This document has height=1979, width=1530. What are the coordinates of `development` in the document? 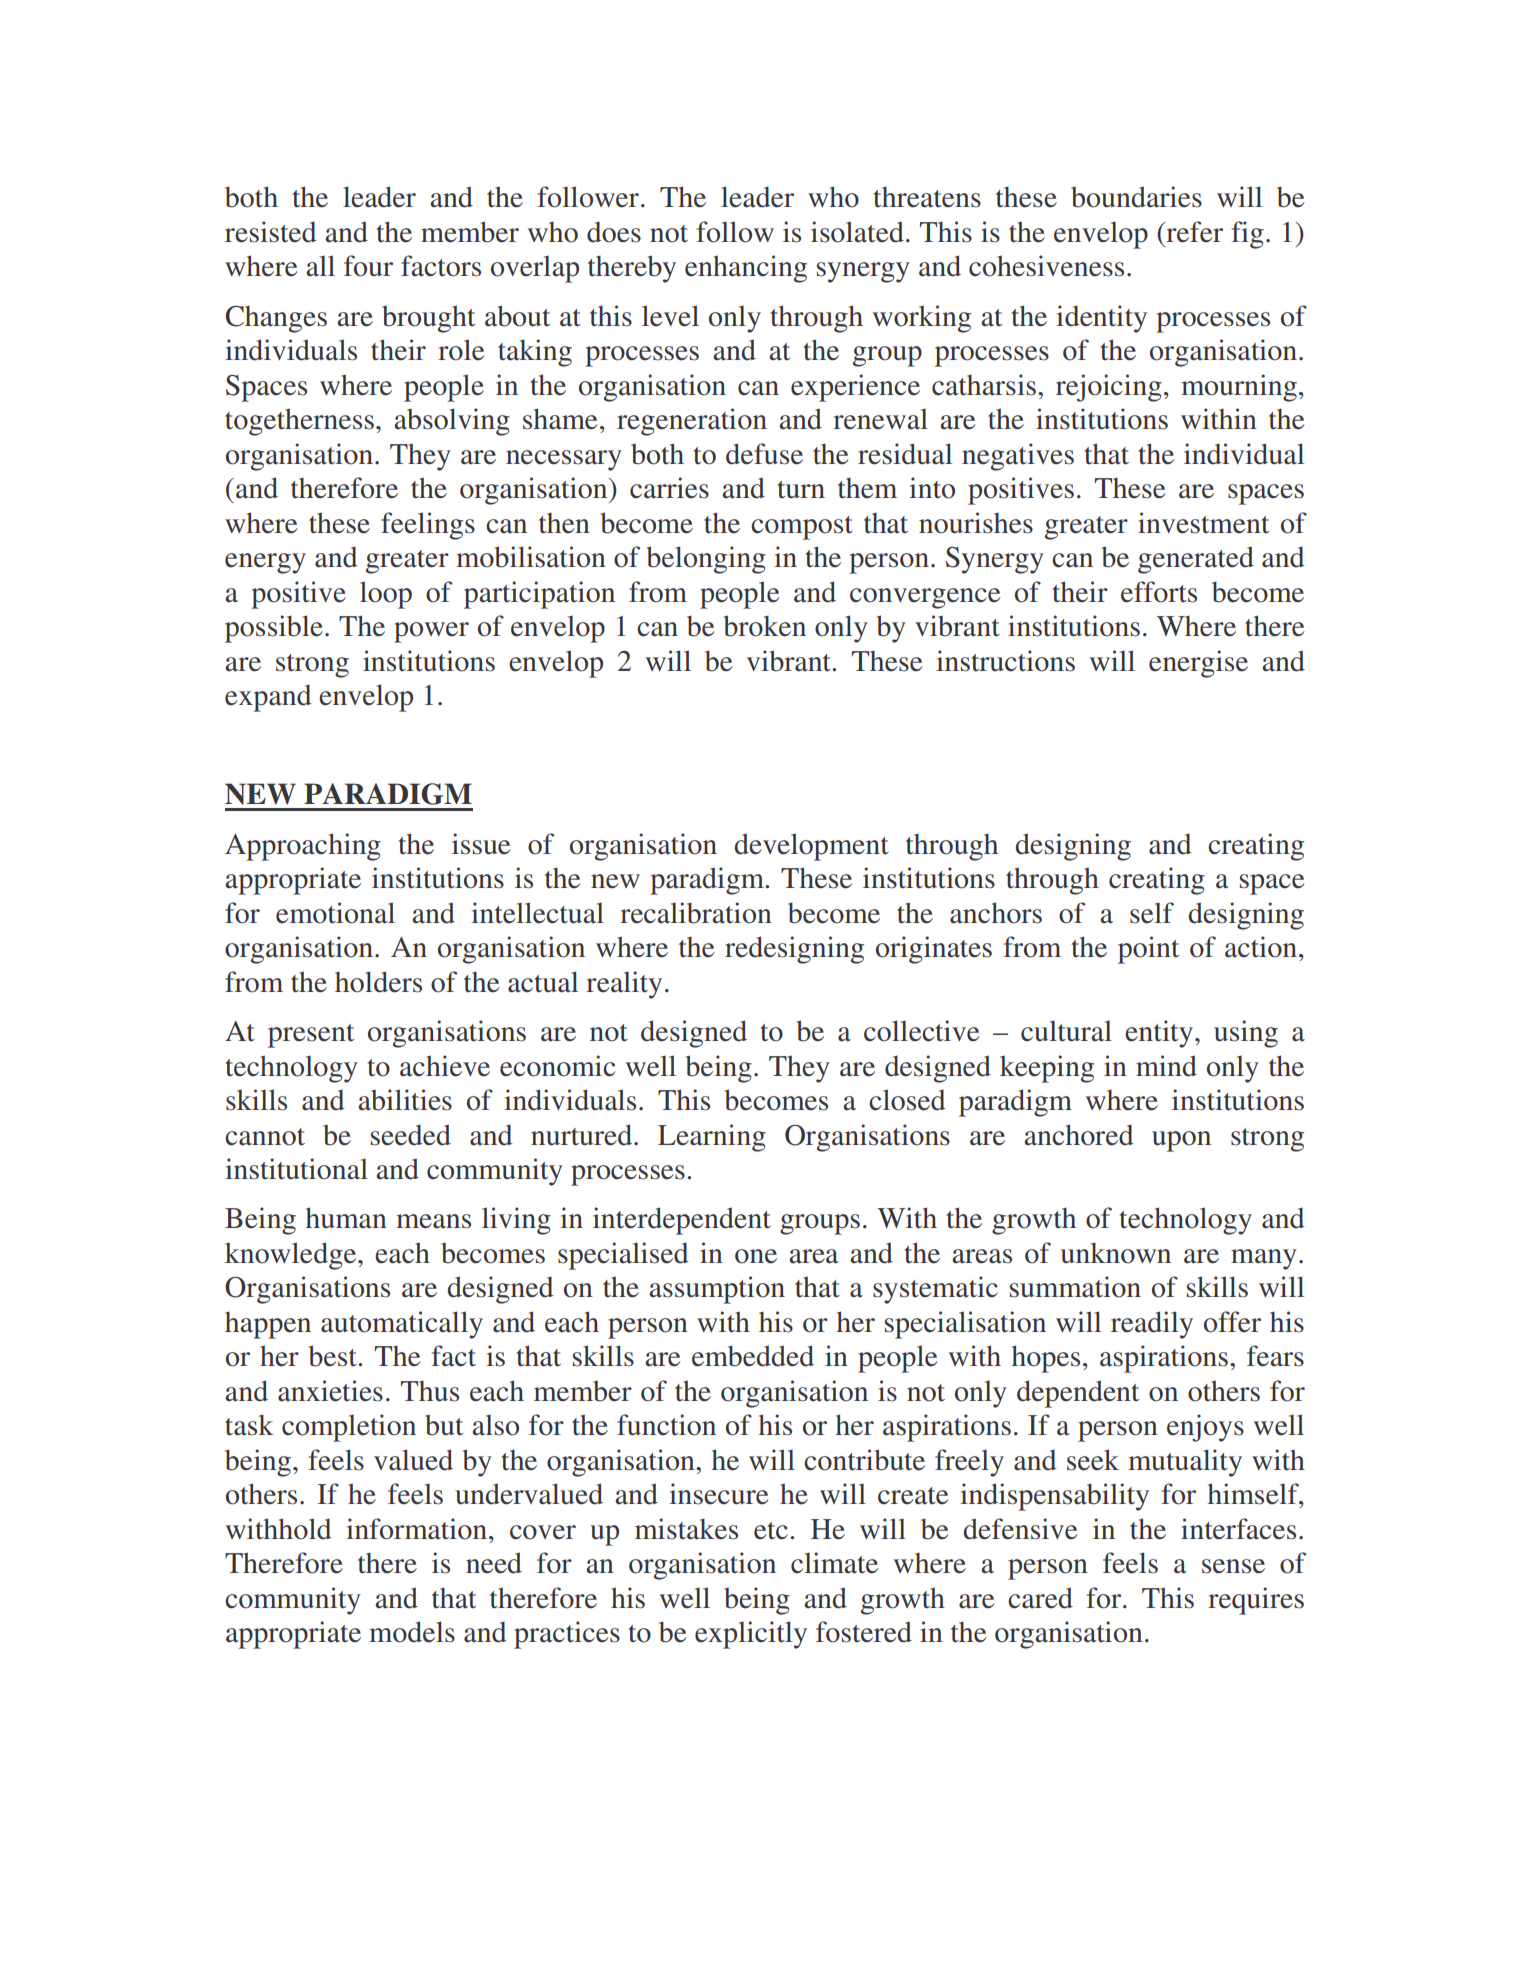 It's located at (811, 847).
